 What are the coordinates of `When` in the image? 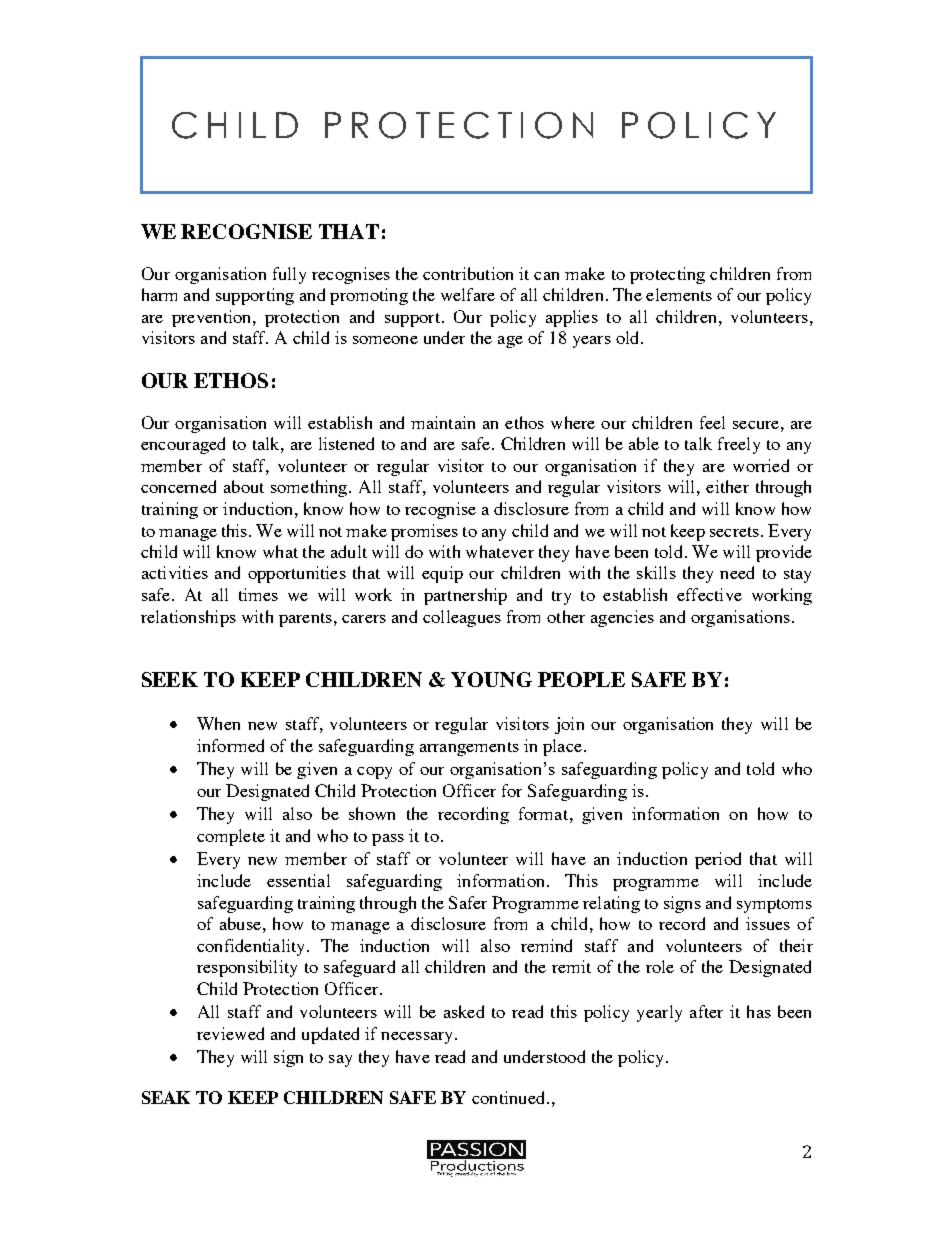 It's located at (218, 723).
